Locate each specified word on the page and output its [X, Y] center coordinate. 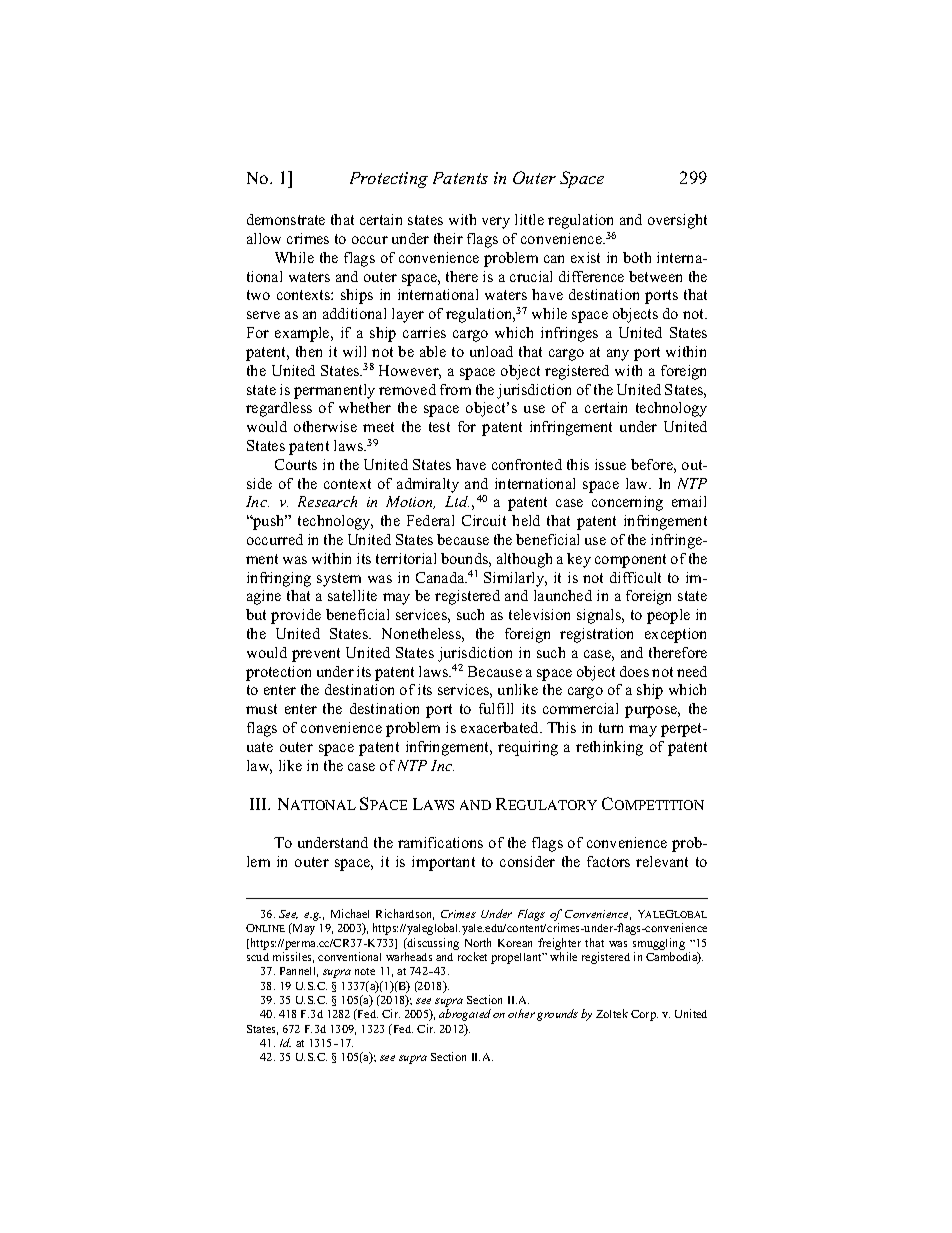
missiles [293, 957]
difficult [635, 577]
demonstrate [286, 219]
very [496, 223]
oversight [677, 221]
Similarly [515, 579]
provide [296, 616]
